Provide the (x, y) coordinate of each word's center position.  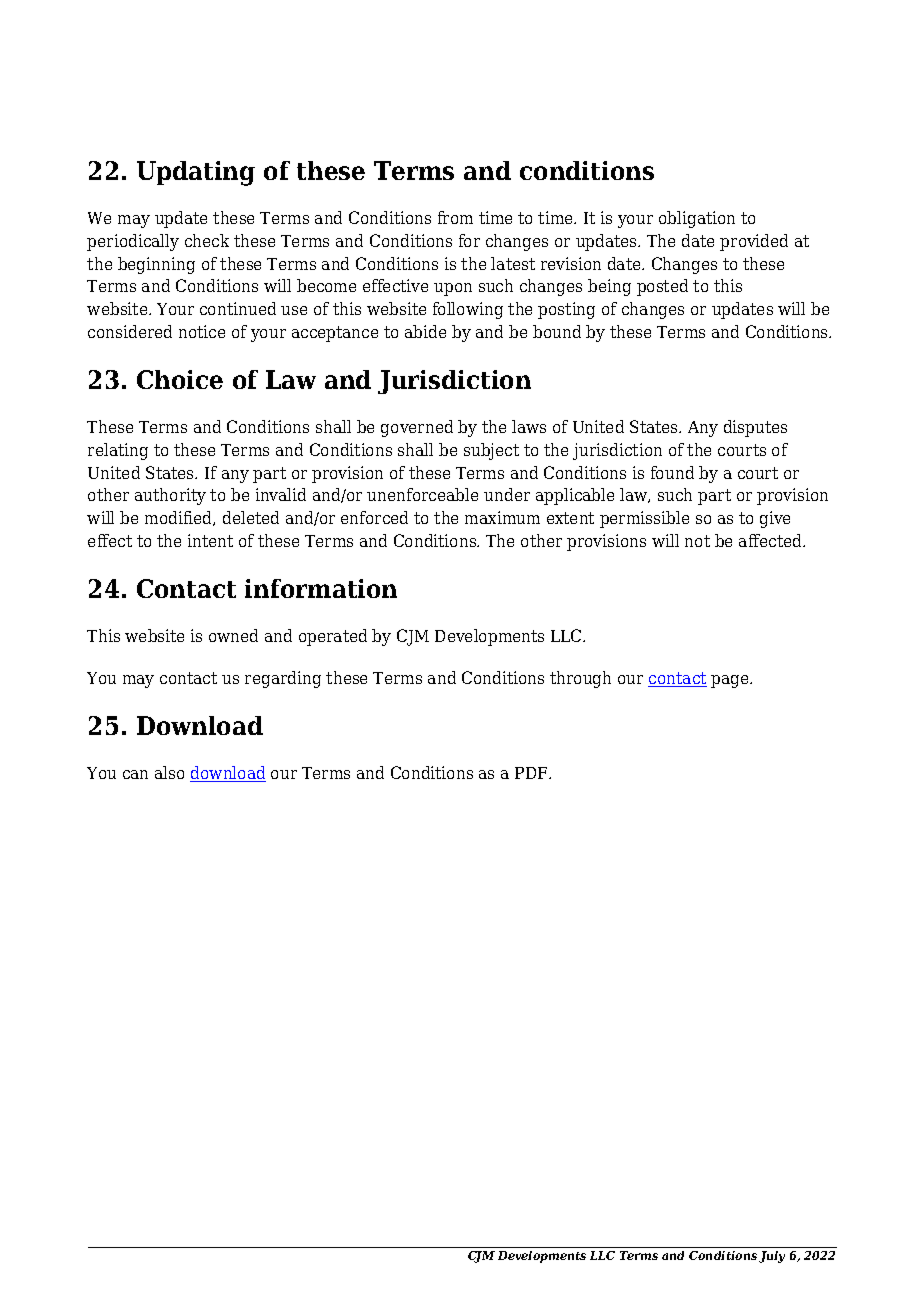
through (580, 679)
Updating (196, 173)
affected (771, 540)
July (772, 1257)
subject (491, 451)
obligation (697, 219)
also (169, 772)
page (731, 681)
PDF (532, 773)
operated (333, 637)
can (135, 774)
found (672, 472)
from (455, 217)
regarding (283, 679)
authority (170, 496)
